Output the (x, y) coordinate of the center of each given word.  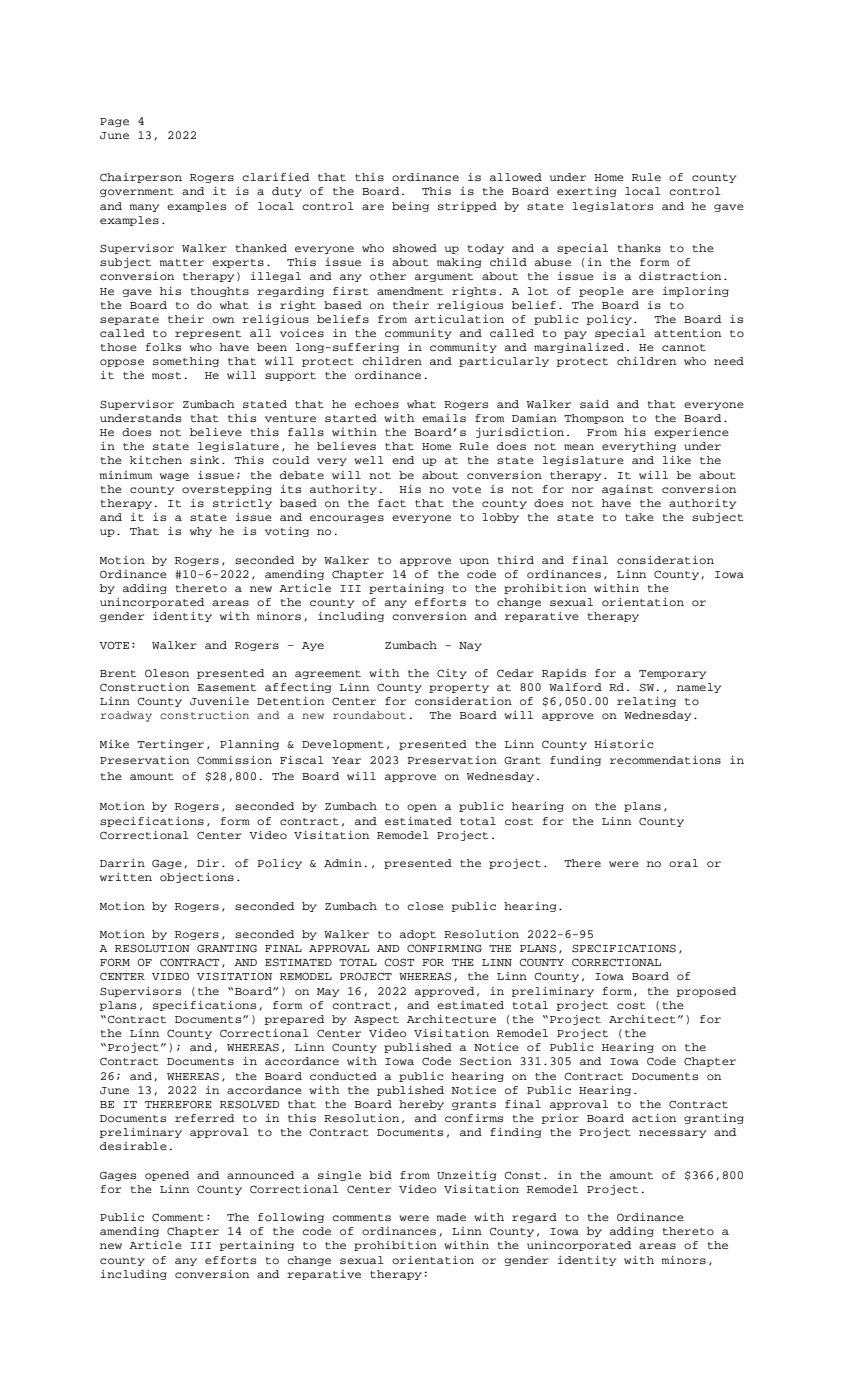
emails (444, 418)
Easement (226, 687)
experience (691, 433)
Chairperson (141, 178)
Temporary (672, 674)
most (166, 375)
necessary (672, 1134)
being (410, 207)
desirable (133, 1146)
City (452, 674)
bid (380, 1175)
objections (197, 878)
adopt (418, 935)
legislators (613, 207)
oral (683, 863)
